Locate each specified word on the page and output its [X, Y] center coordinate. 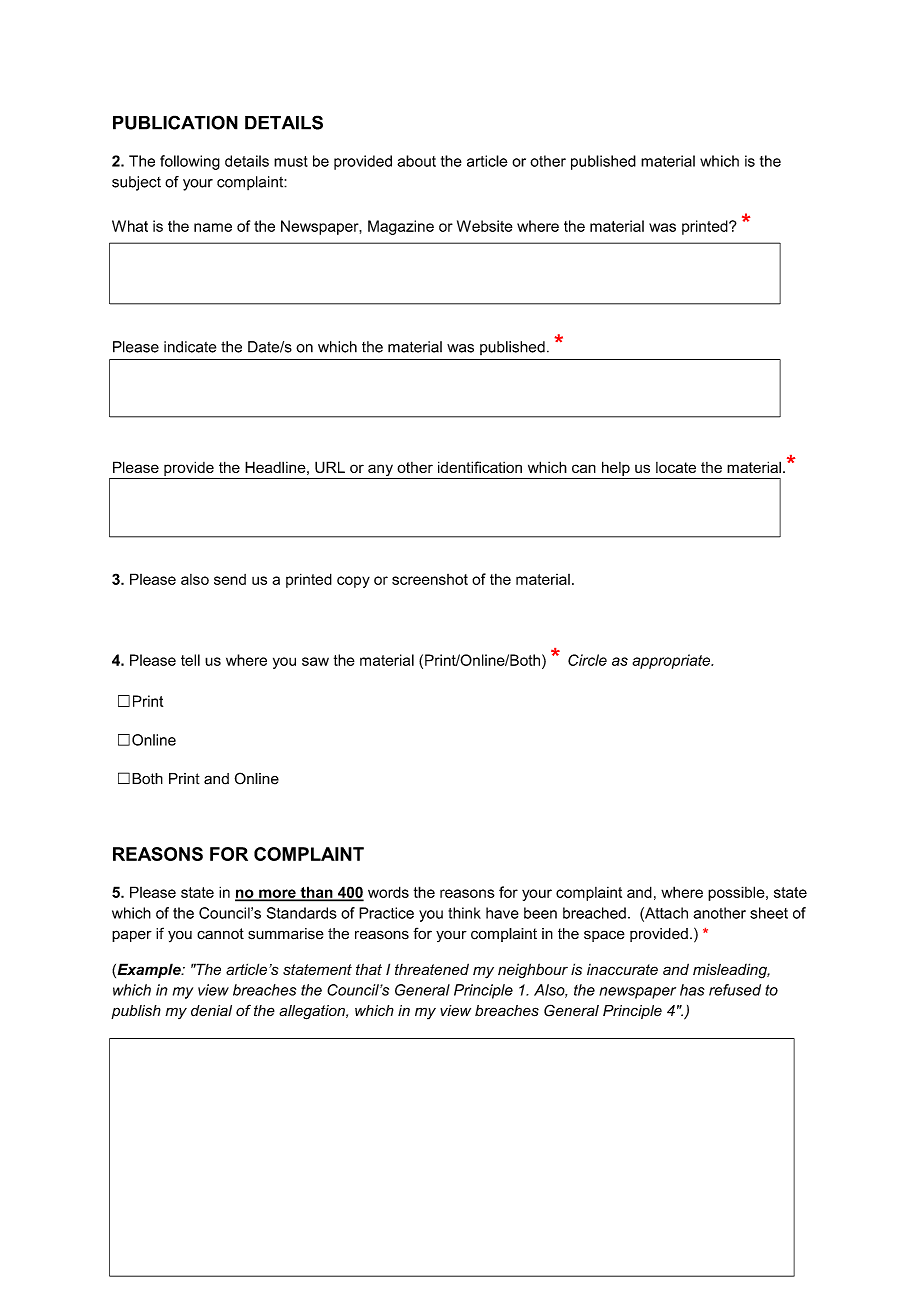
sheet [769, 913]
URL [330, 467]
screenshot [430, 579]
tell [190, 660]
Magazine [401, 227]
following [190, 162]
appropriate [672, 661]
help [616, 468]
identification [480, 467]
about [416, 161]
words [388, 892]
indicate [190, 347]
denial [211, 1011]
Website [485, 226]
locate [676, 467]
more [277, 894]
